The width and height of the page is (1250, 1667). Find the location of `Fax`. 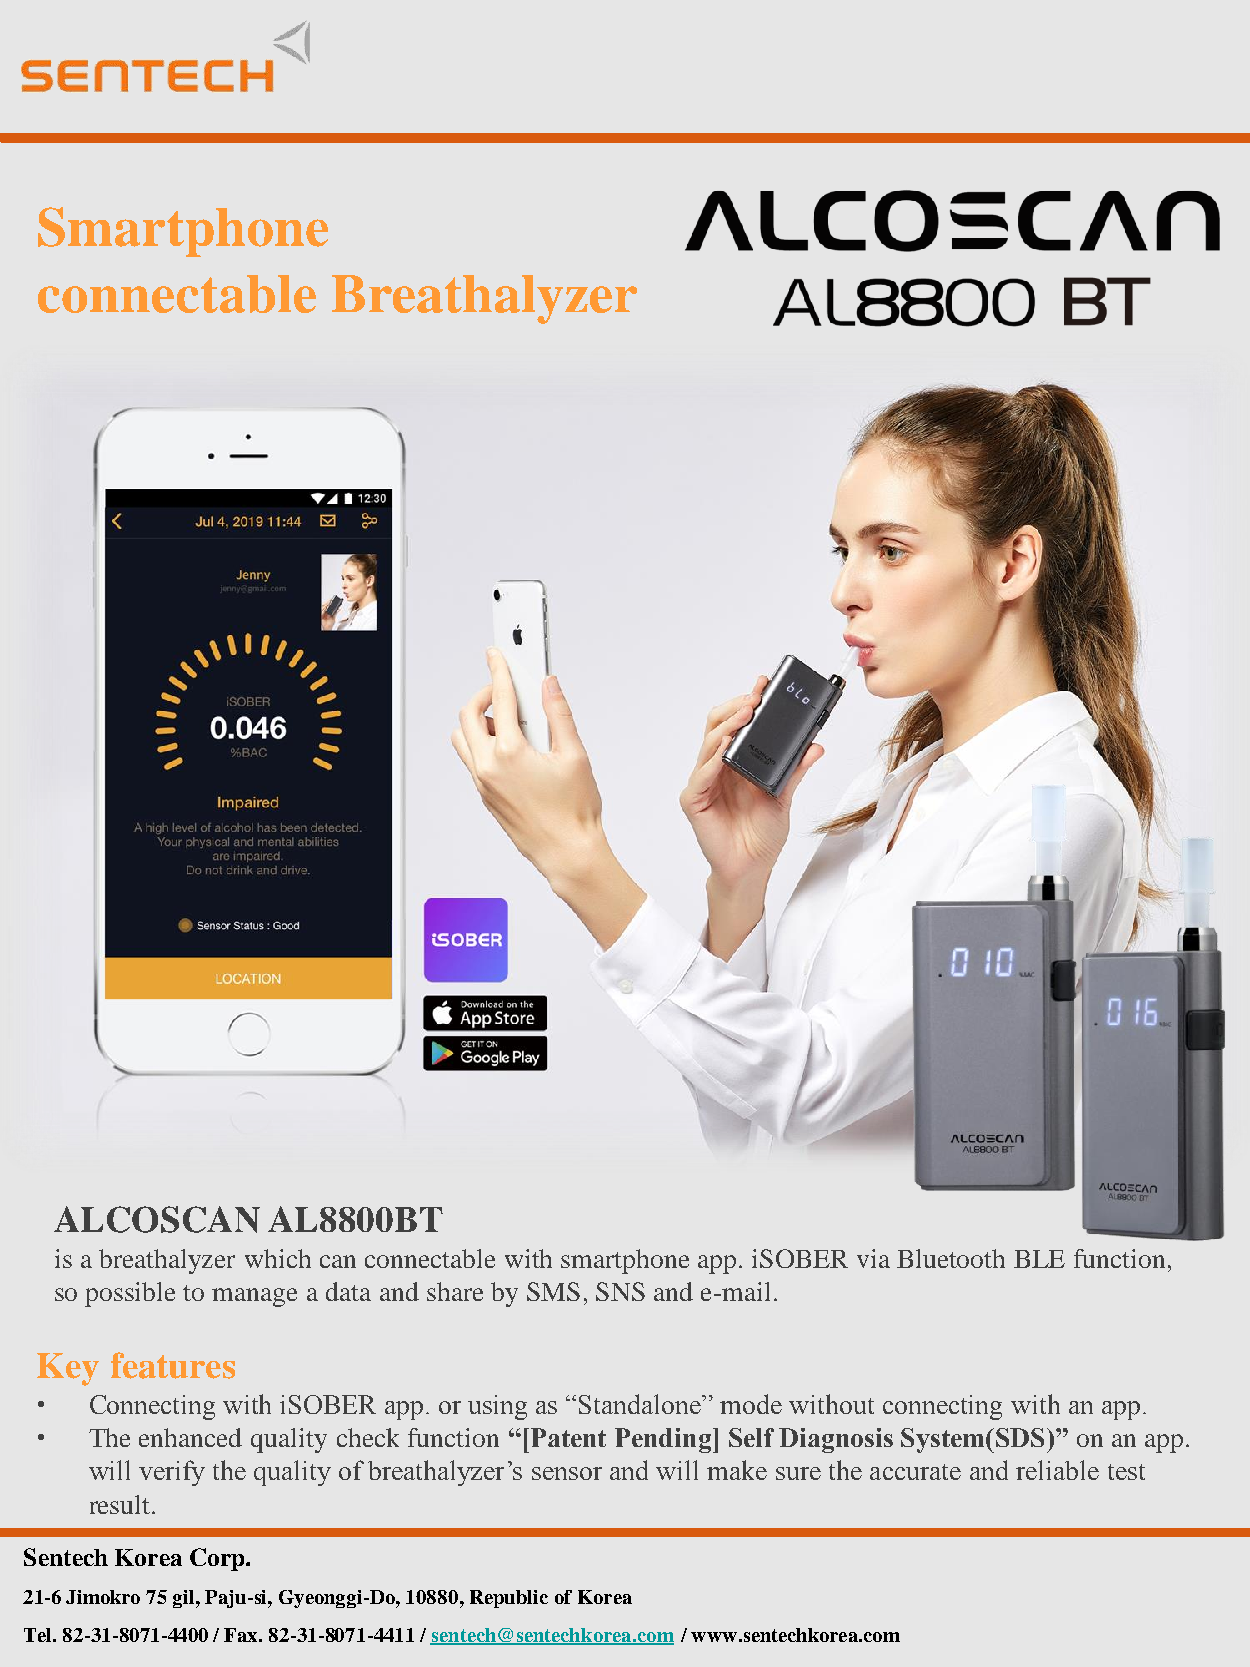

Fax is located at coordinates (242, 1635).
